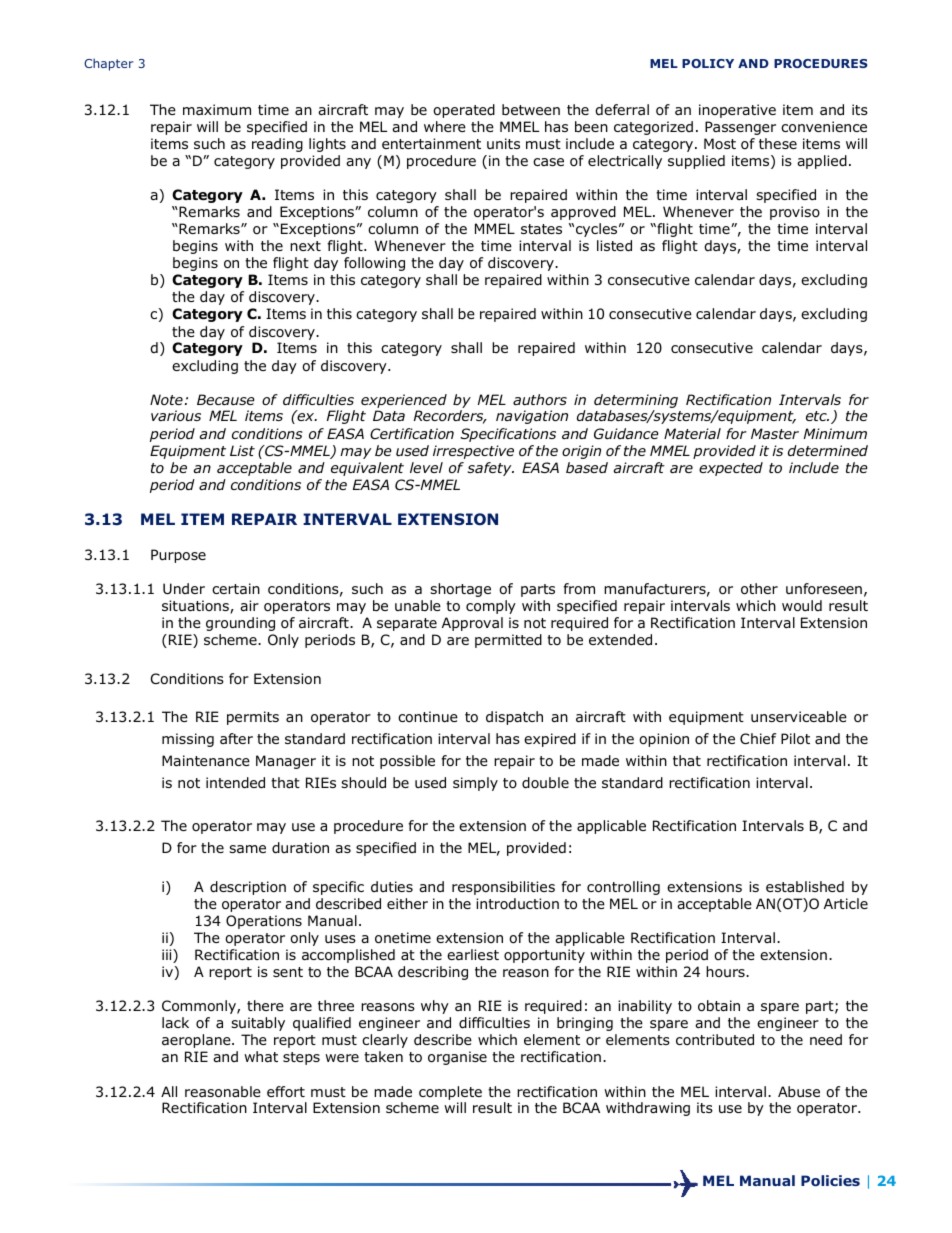  What do you see at coordinates (737, 111) in the image?
I see `inoperative` at bounding box center [737, 111].
